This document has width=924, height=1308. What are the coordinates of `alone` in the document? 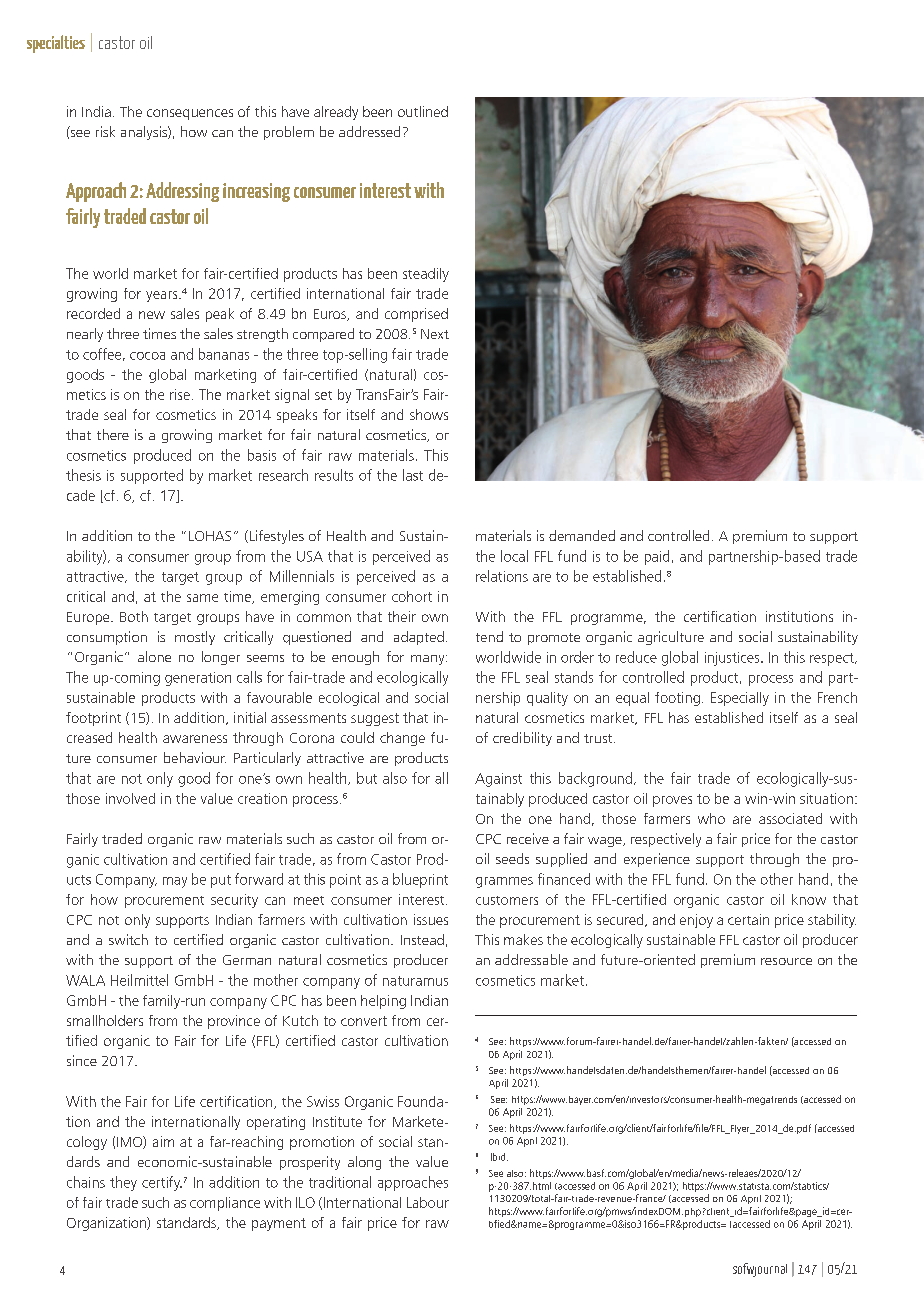 It's located at (154, 656).
